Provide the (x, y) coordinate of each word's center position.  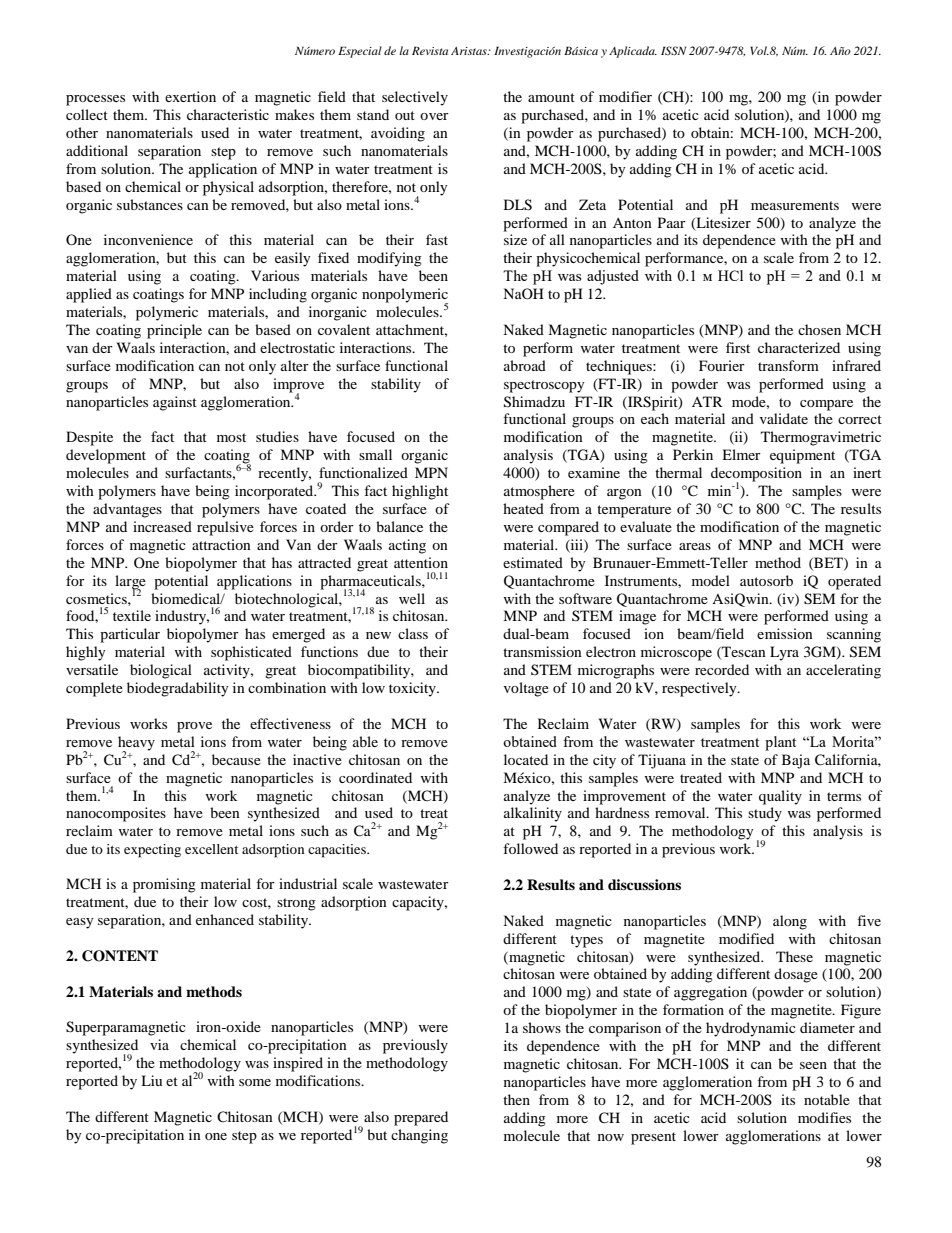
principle (174, 331)
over (434, 116)
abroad (525, 365)
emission (785, 633)
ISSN (674, 50)
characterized (799, 347)
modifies (824, 1117)
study (765, 814)
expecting (152, 851)
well (412, 598)
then (516, 1099)
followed (530, 848)
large (130, 583)
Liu (151, 1080)
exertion (190, 96)
